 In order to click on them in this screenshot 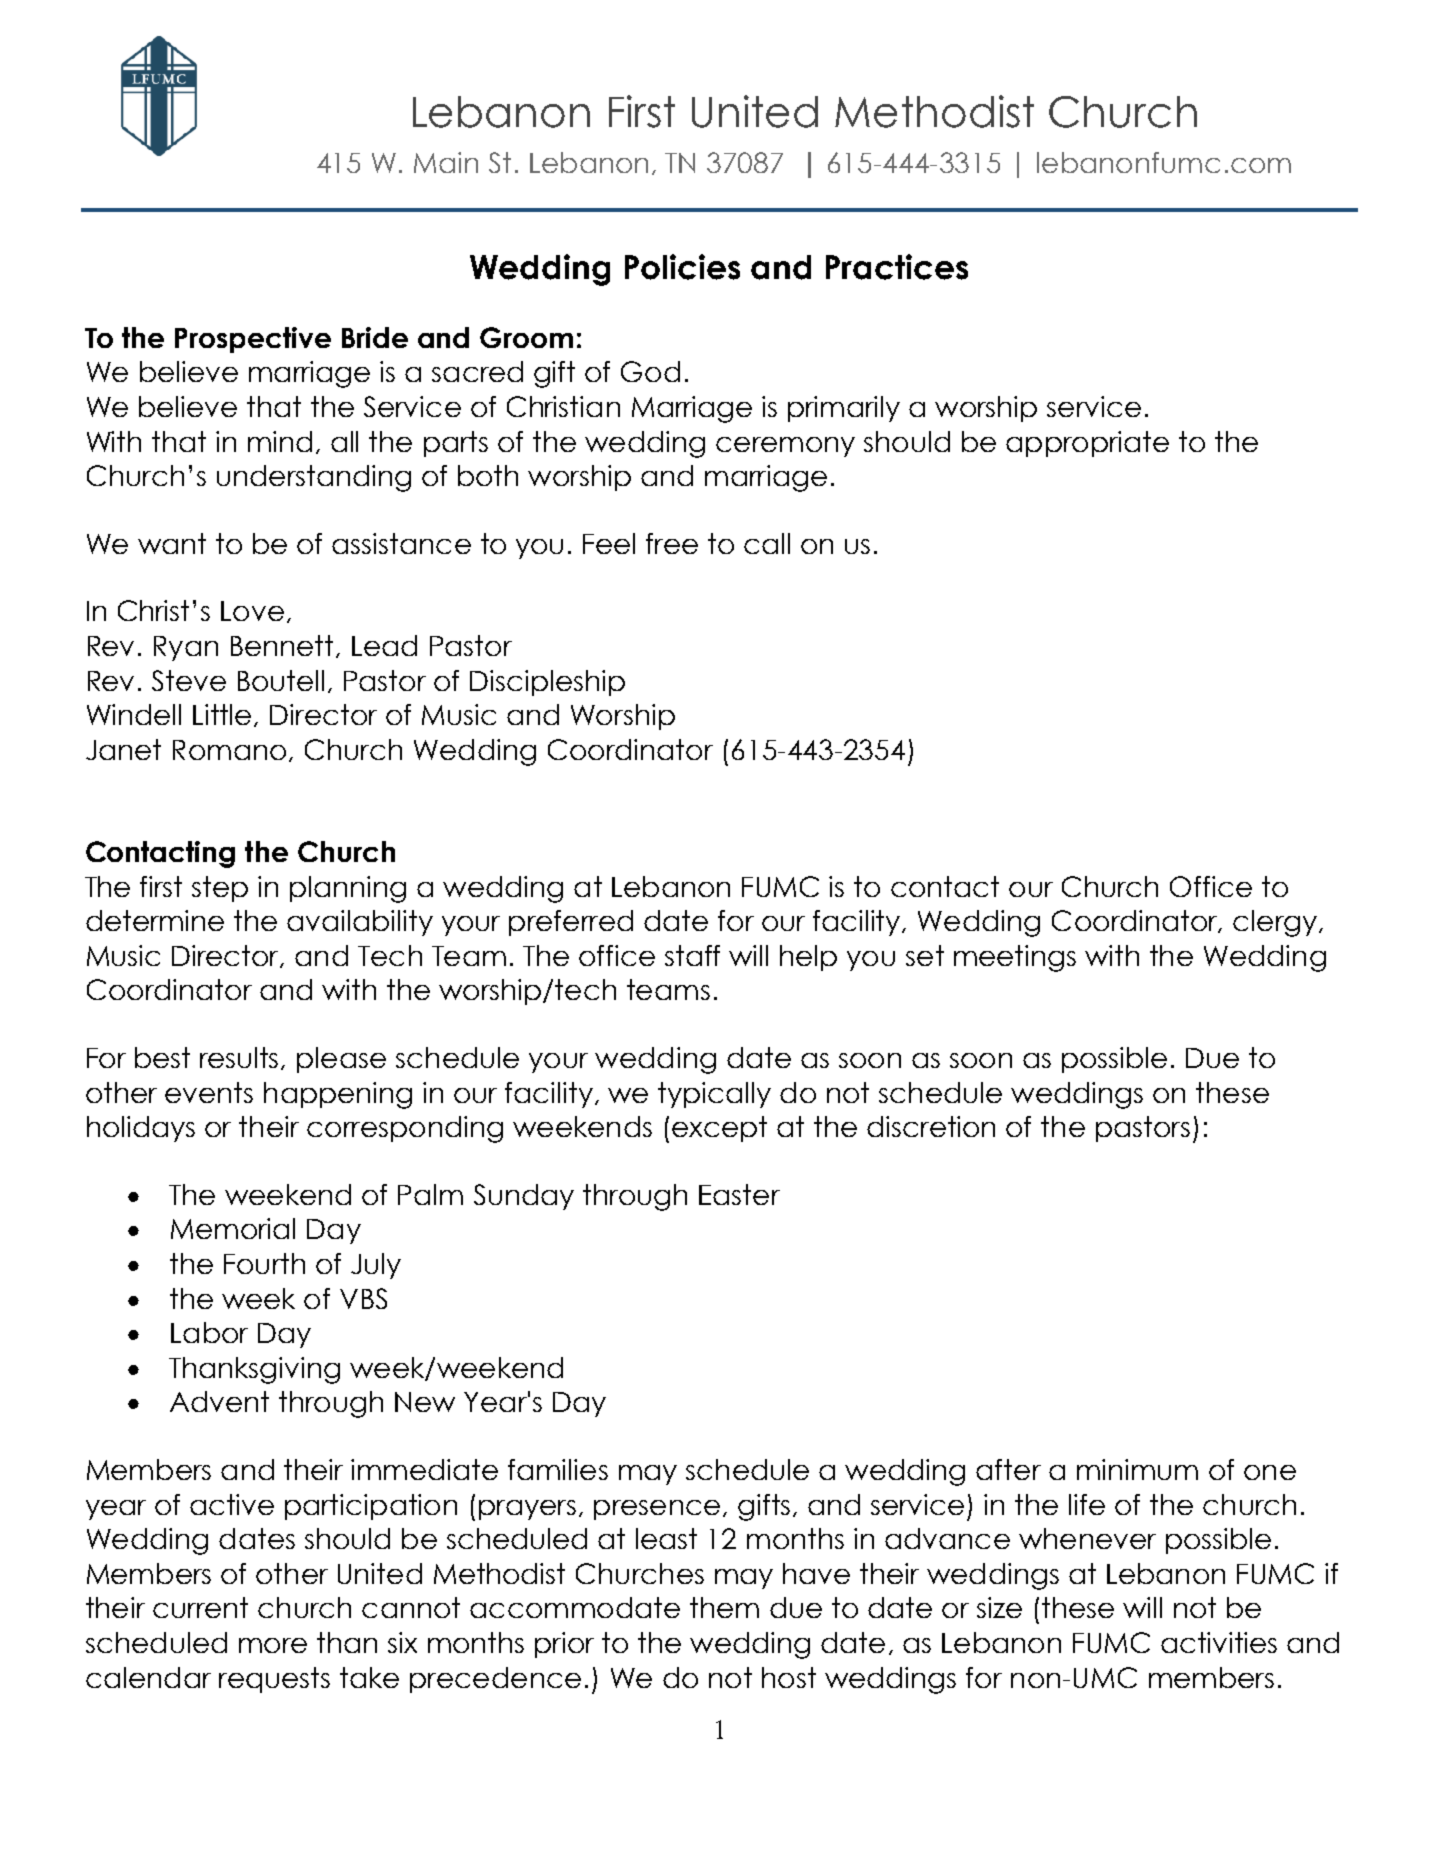, I will do `click(724, 1607)`.
